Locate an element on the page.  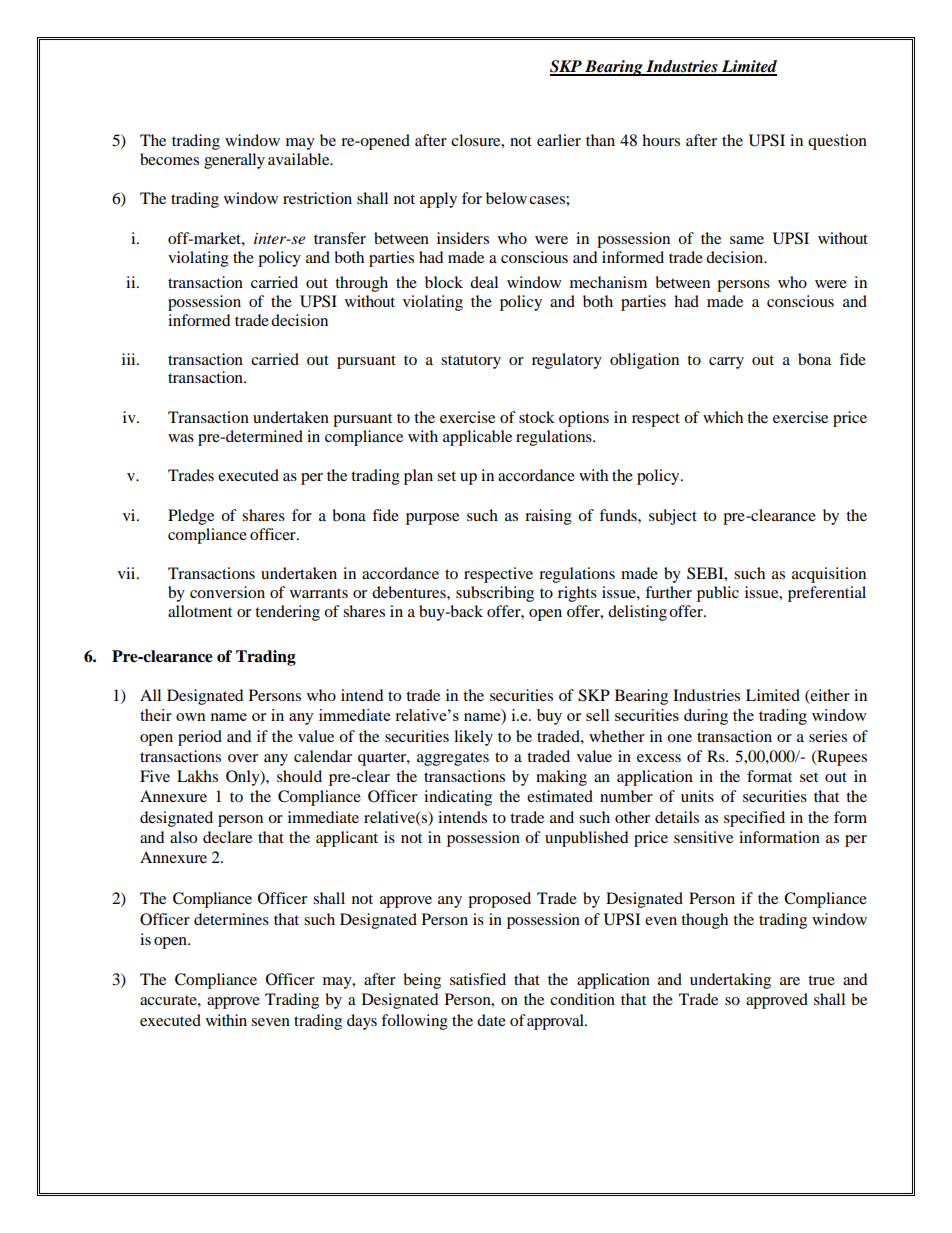
question is located at coordinates (837, 142).
